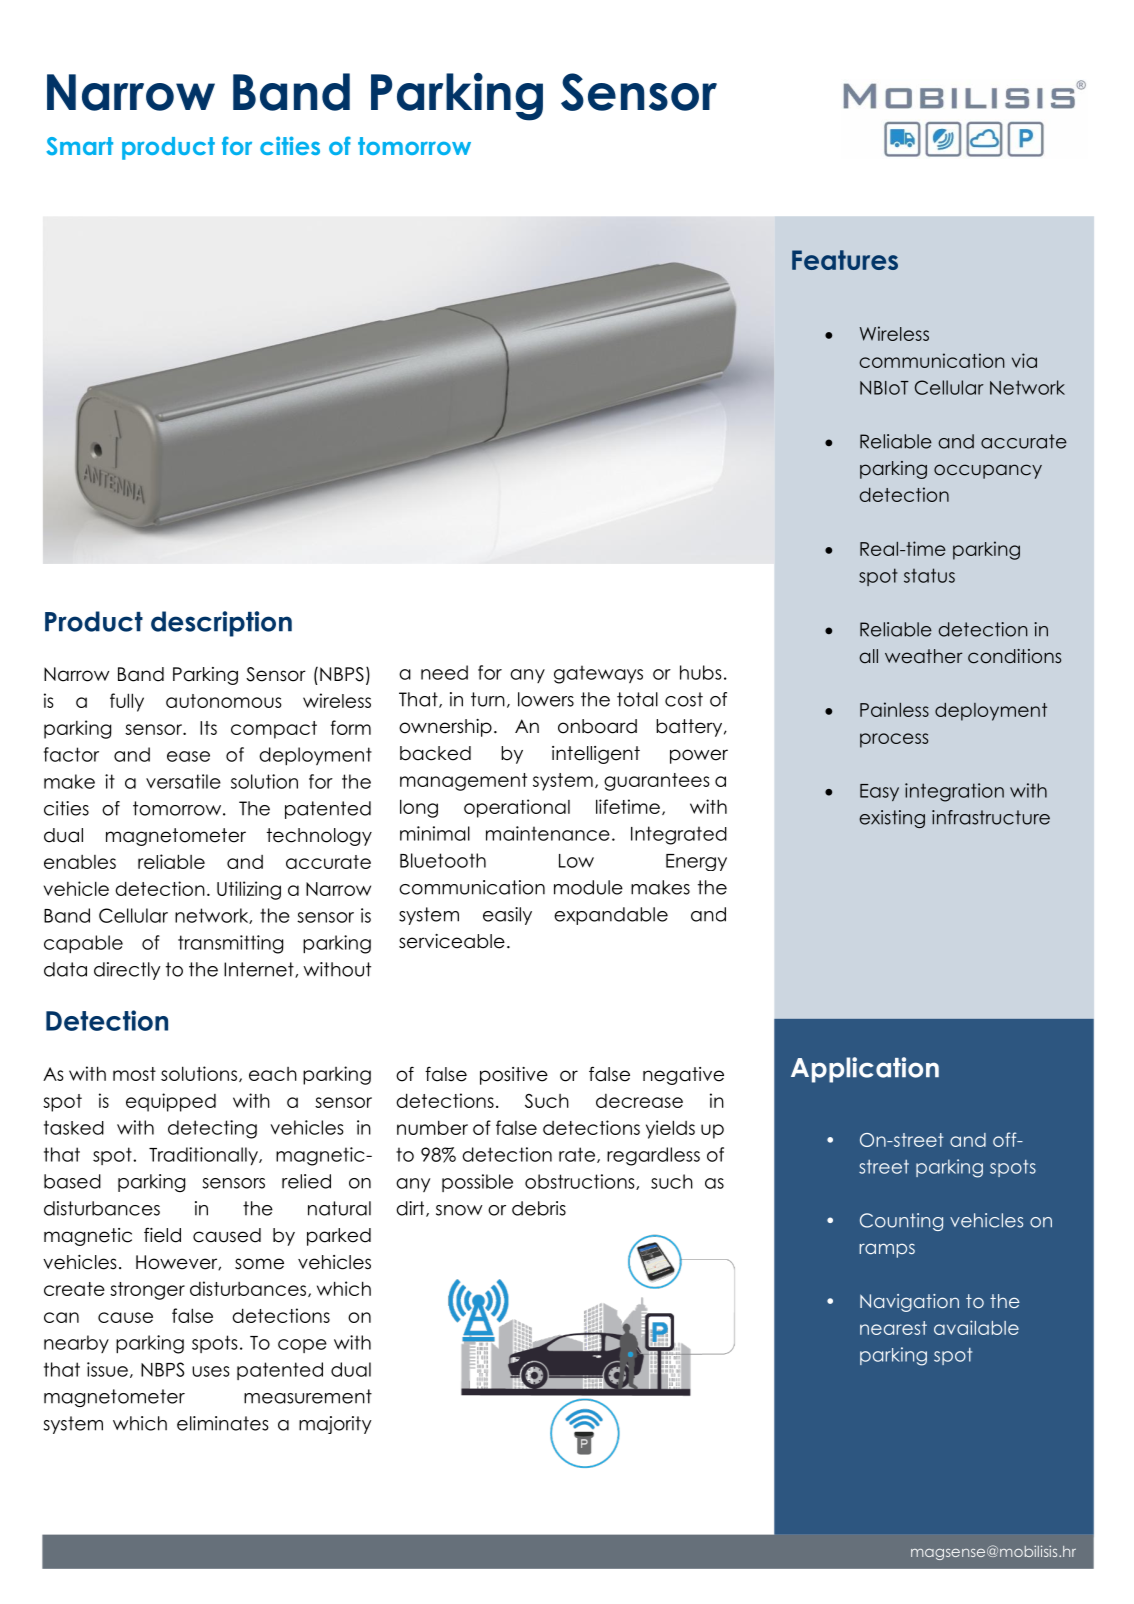 The image size is (1134, 1604). What do you see at coordinates (79, 146) in the page?
I see `Smart` at bounding box center [79, 146].
